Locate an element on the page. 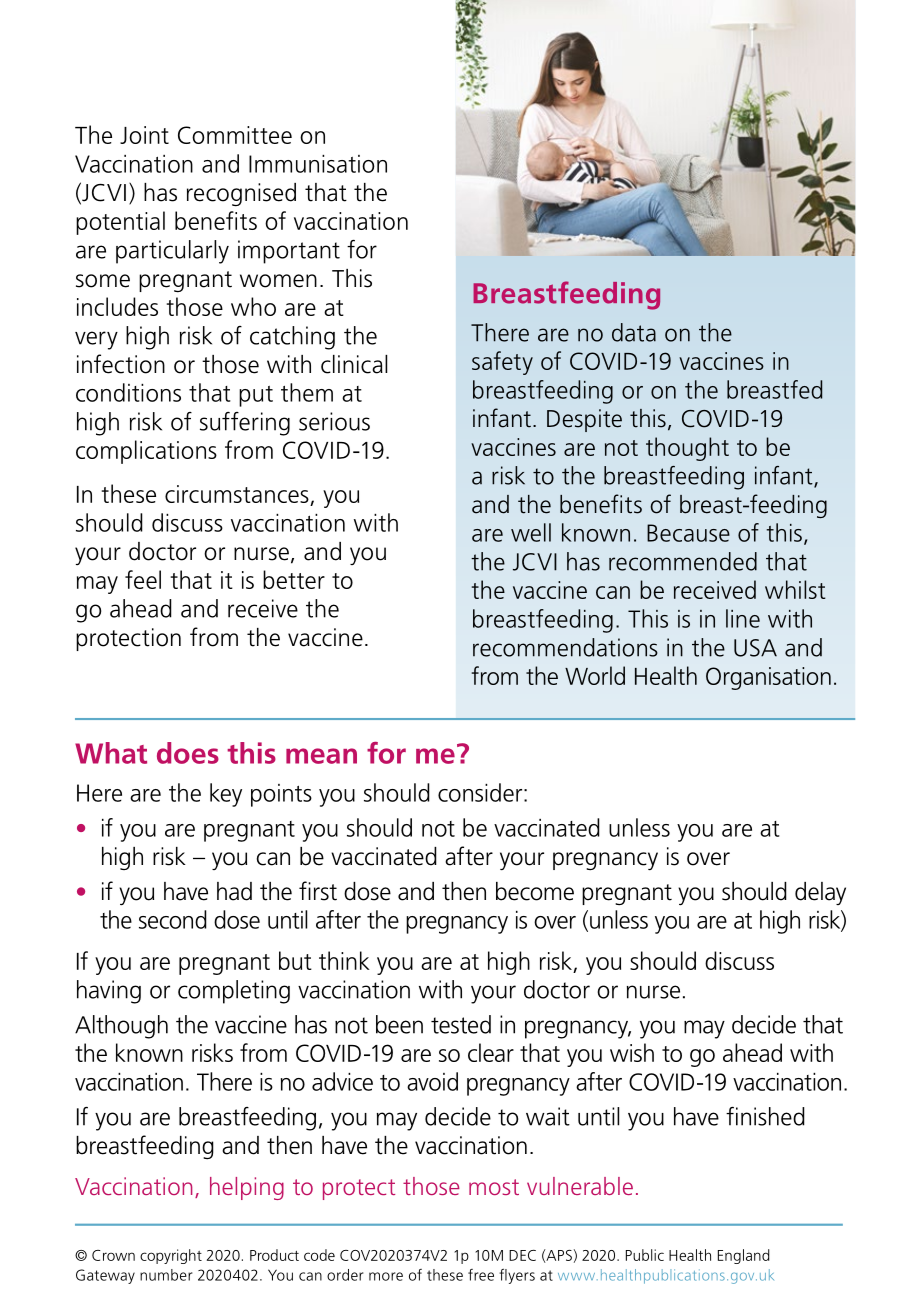  completing is located at coordinates (234, 992).
